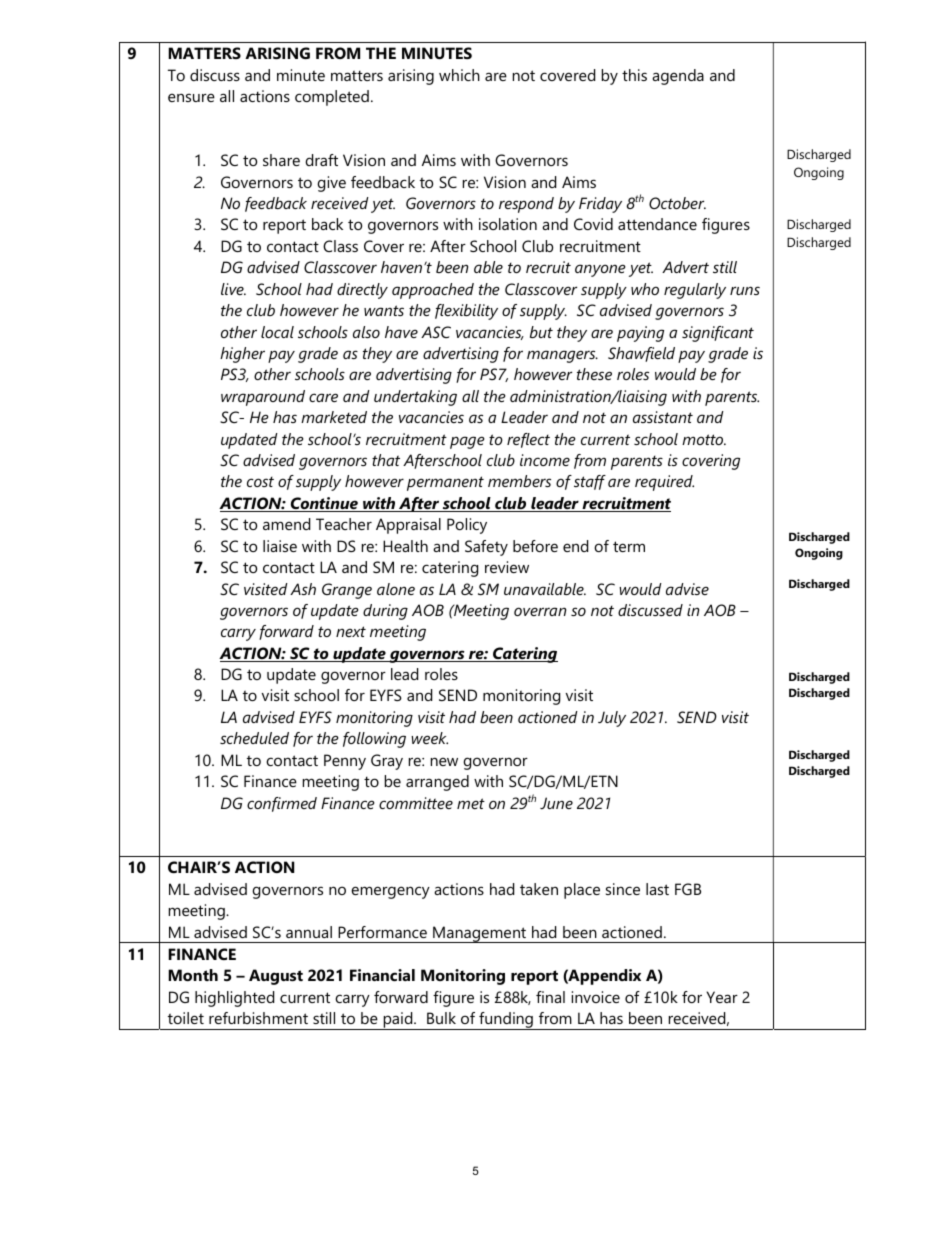 The image size is (952, 1233). What do you see at coordinates (459, 75) in the image?
I see `which` at bounding box center [459, 75].
